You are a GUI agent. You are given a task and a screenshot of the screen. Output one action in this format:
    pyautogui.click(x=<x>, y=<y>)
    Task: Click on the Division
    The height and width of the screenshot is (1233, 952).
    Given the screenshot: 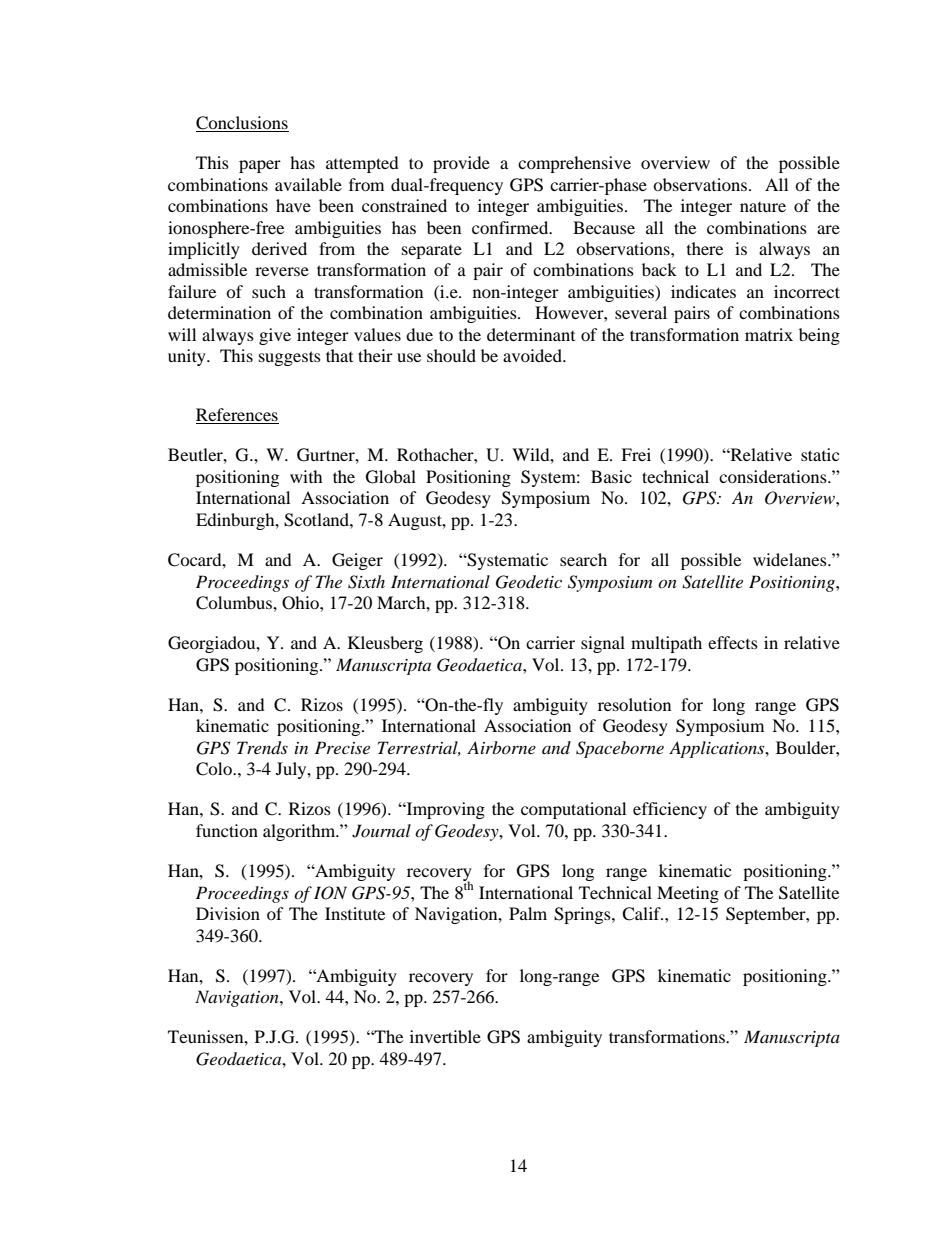 What is the action you would take?
    pyautogui.click(x=228, y=913)
